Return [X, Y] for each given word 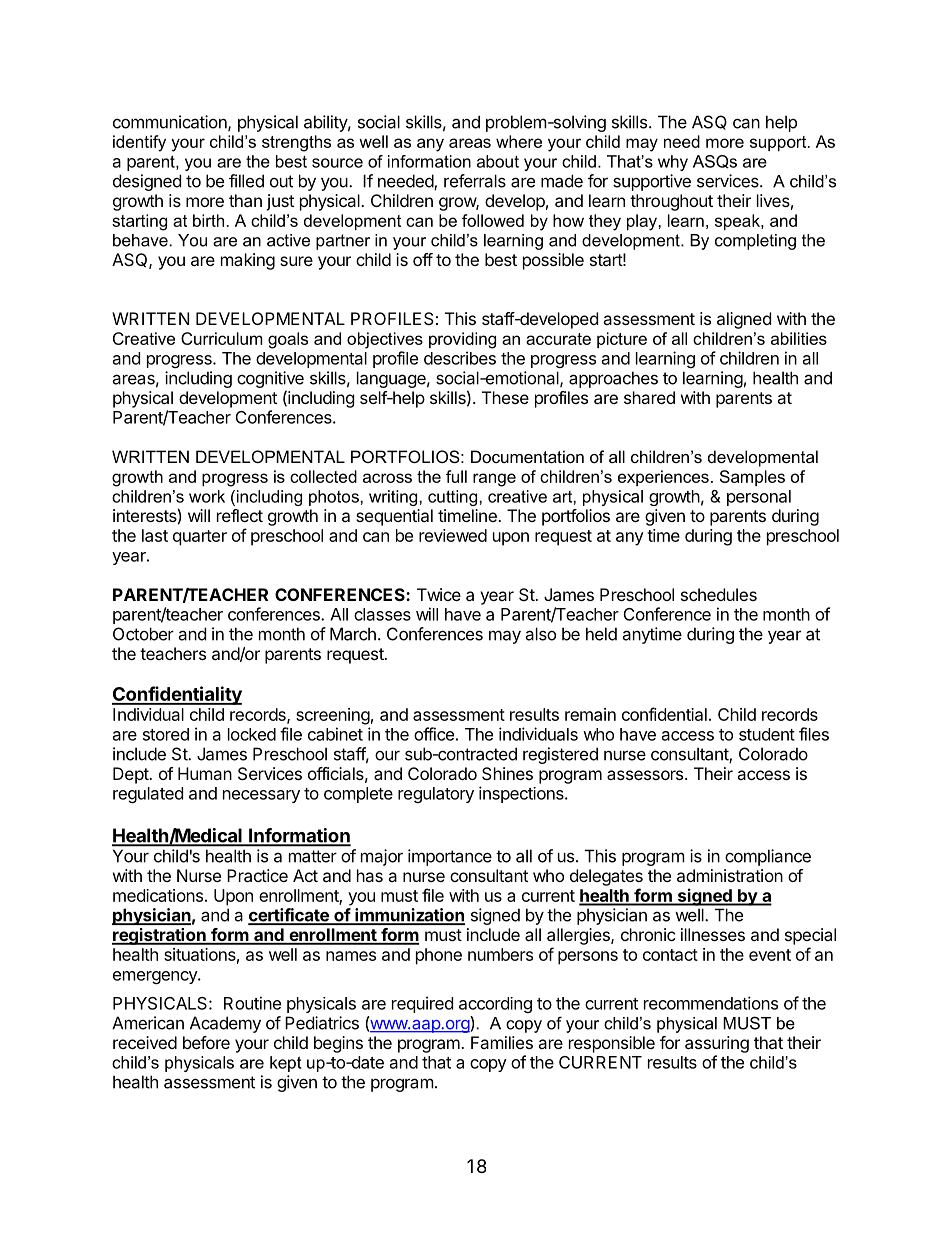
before [206, 1042]
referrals [475, 181]
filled [246, 181]
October [143, 634]
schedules [719, 594]
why [673, 163]
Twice [439, 594]
